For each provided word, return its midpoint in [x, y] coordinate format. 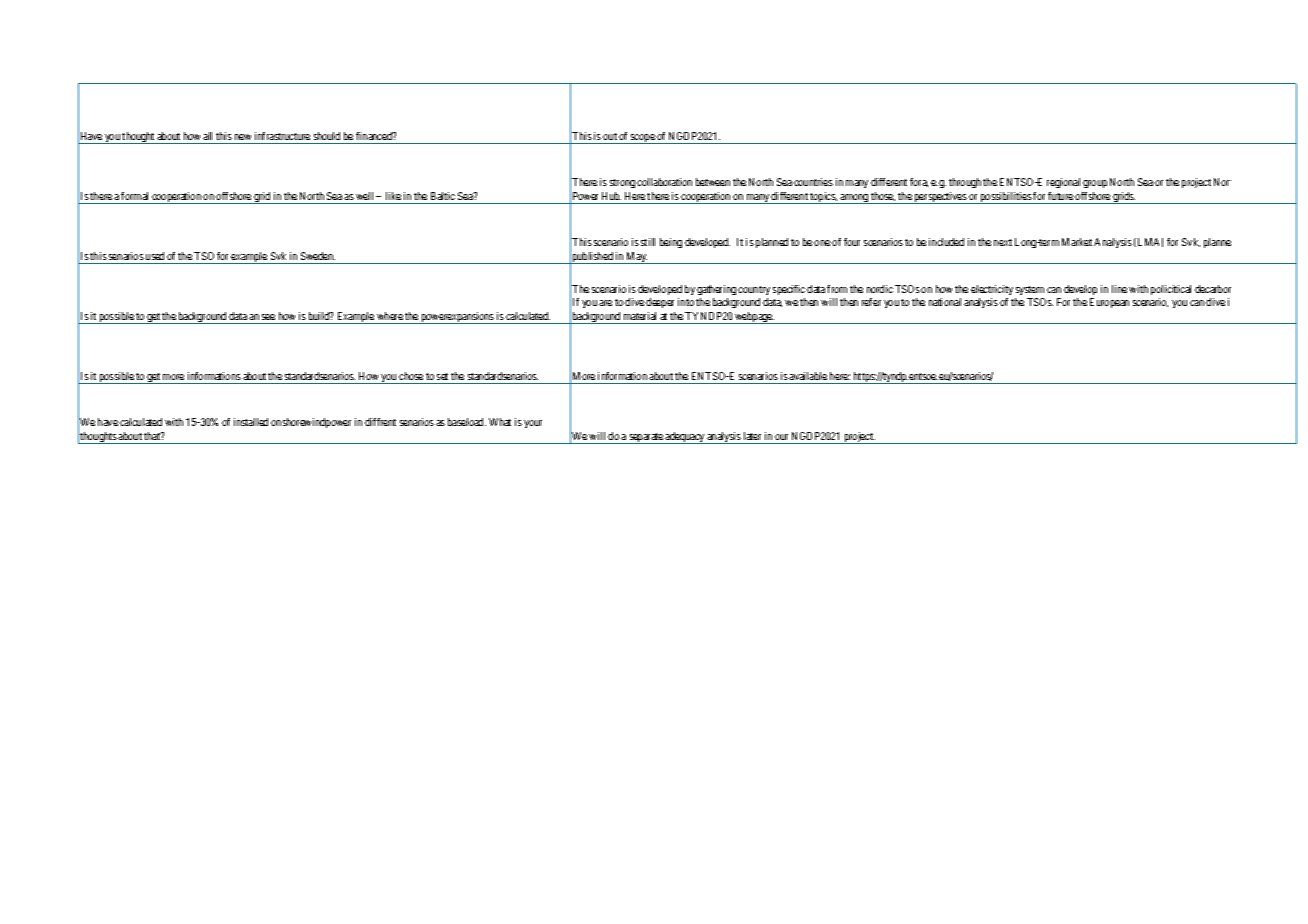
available [808, 376]
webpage [753, 318]
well [366, 196]
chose [411, 376]
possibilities [1006, 198]
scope [643, 139]
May [637, 258]
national [945, 302]
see [268, 317]
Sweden [318, 256]
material [640, 316]
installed [251, 422]
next [1003, 242]
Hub [611, 196]
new [243, 137]
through [965, 183]
